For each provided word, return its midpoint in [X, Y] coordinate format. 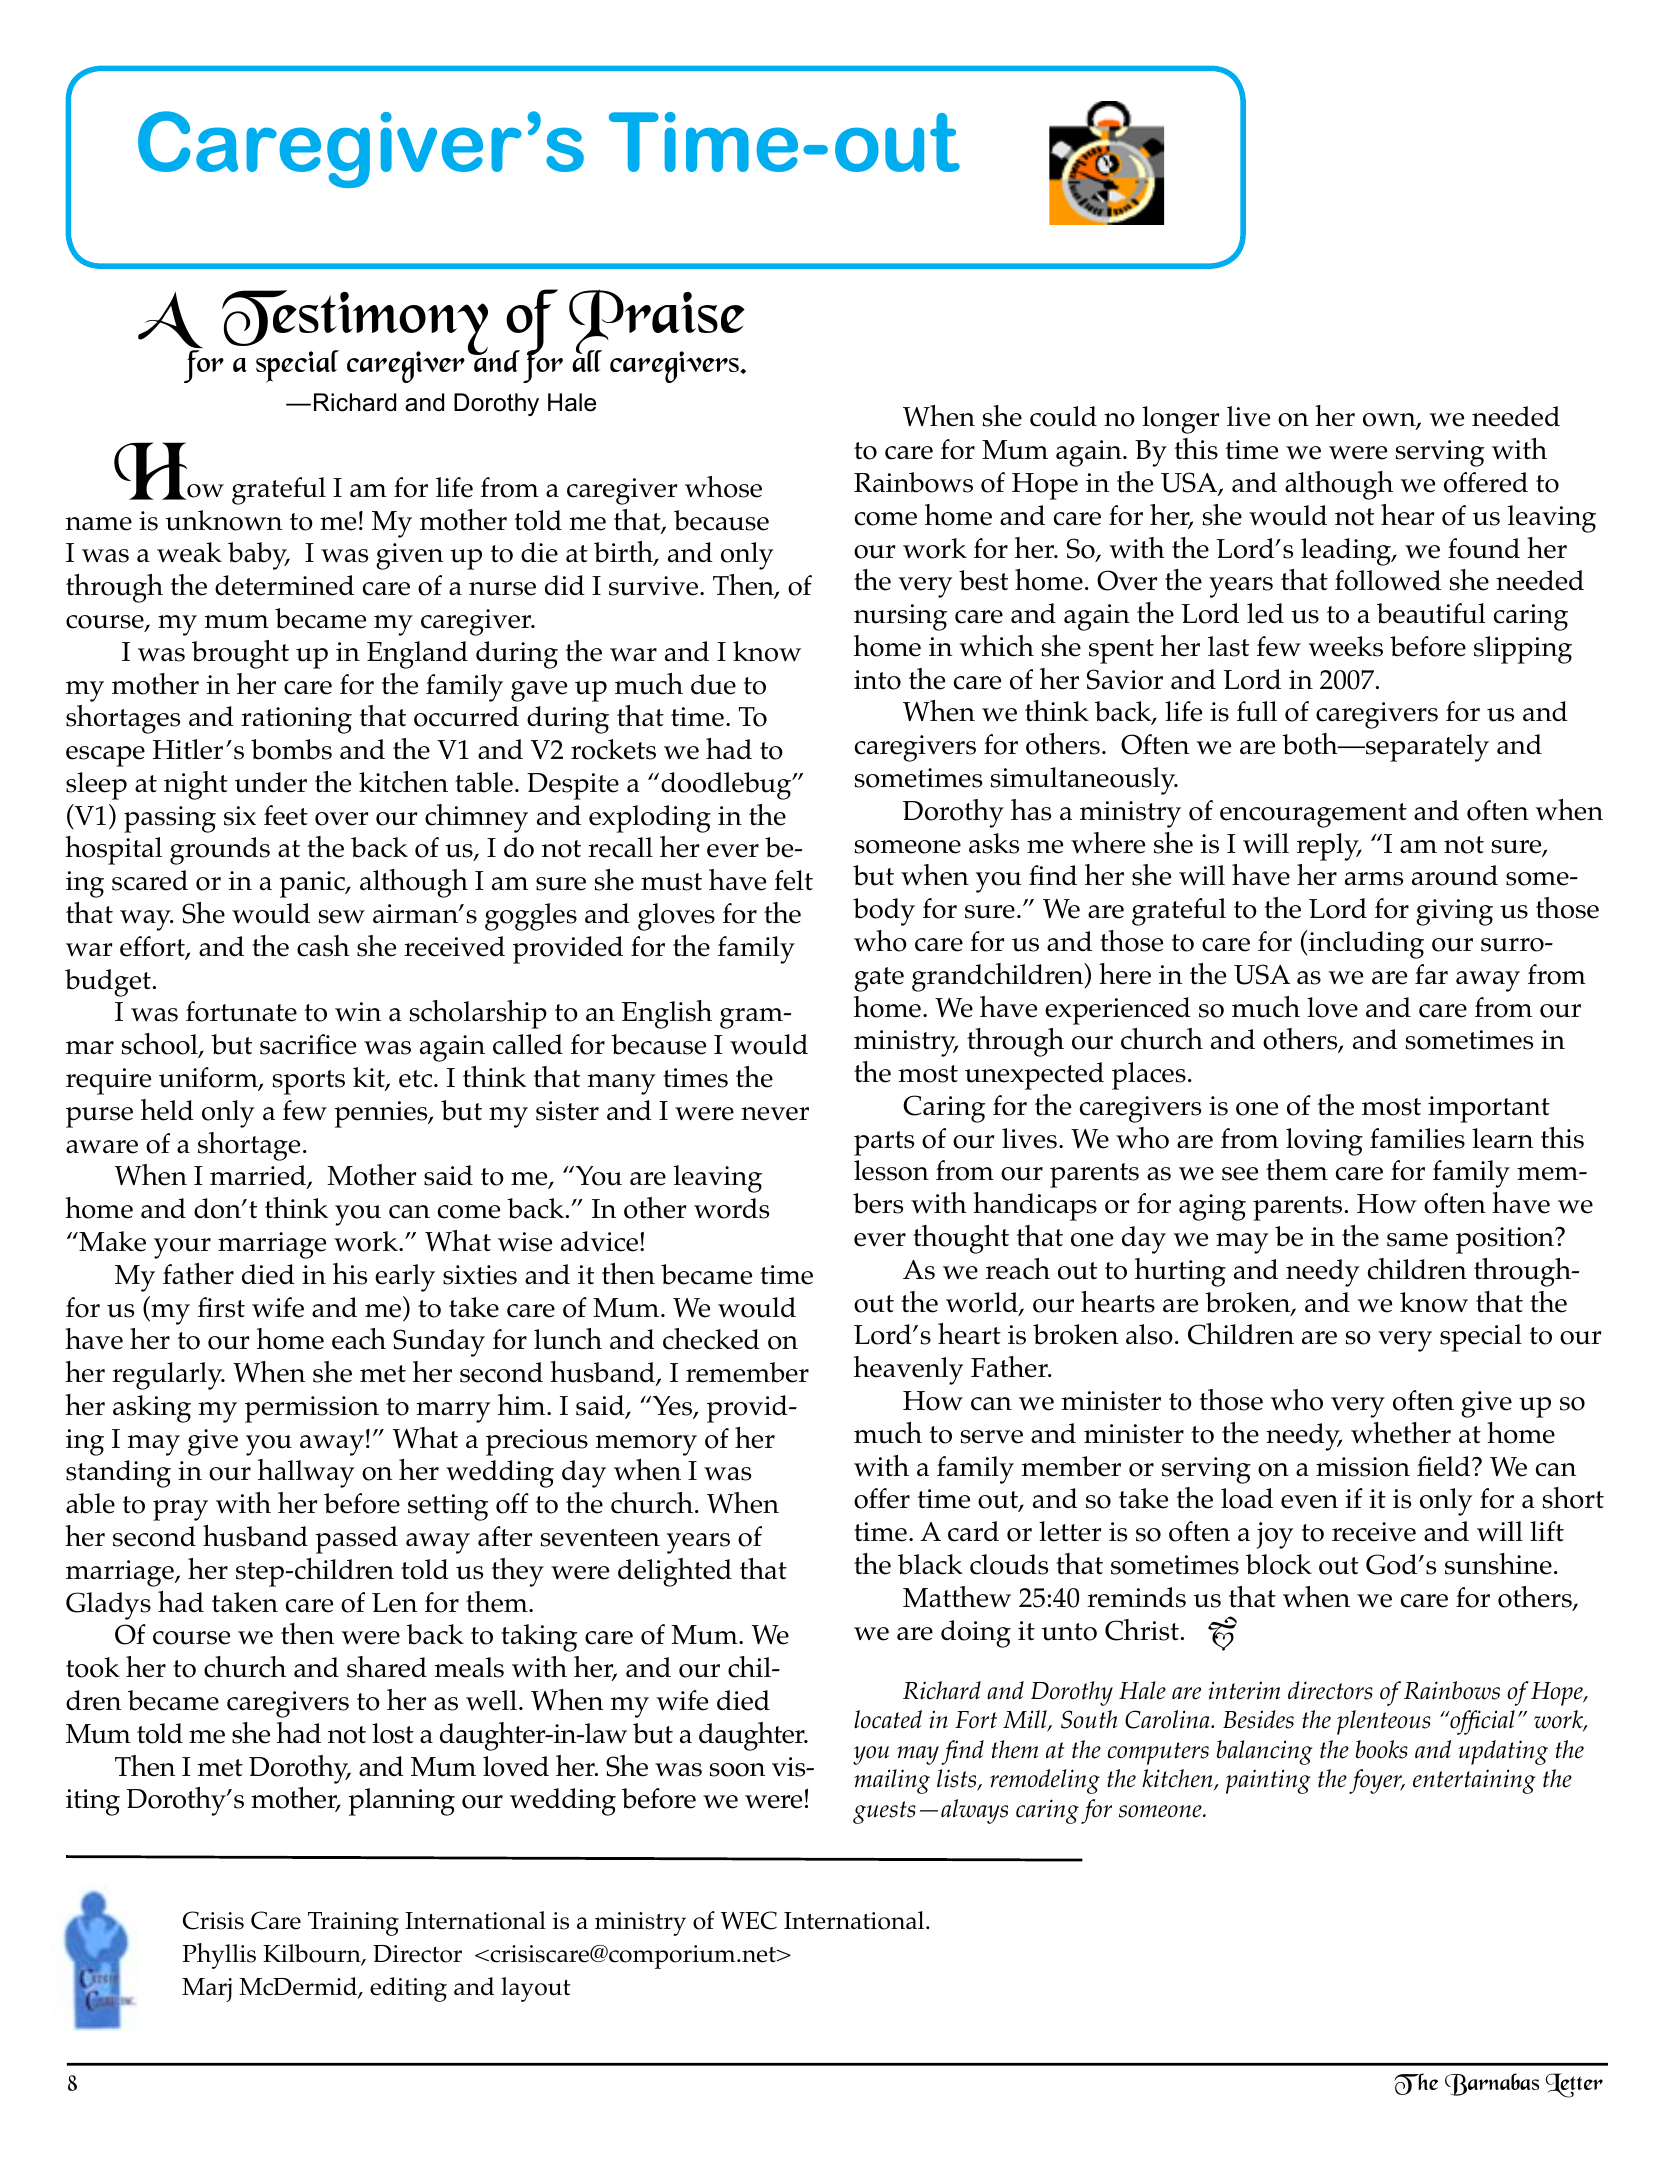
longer [1180, 420]
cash [323, 946]
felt [793, 880]
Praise [657, 323]
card [973, 1531]
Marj [207, 1990]
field [1445, 1466]
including [1365, 944]
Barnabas [1492, 2084]
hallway [306, 1473]
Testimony [355, 324]
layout [535, 1989]
